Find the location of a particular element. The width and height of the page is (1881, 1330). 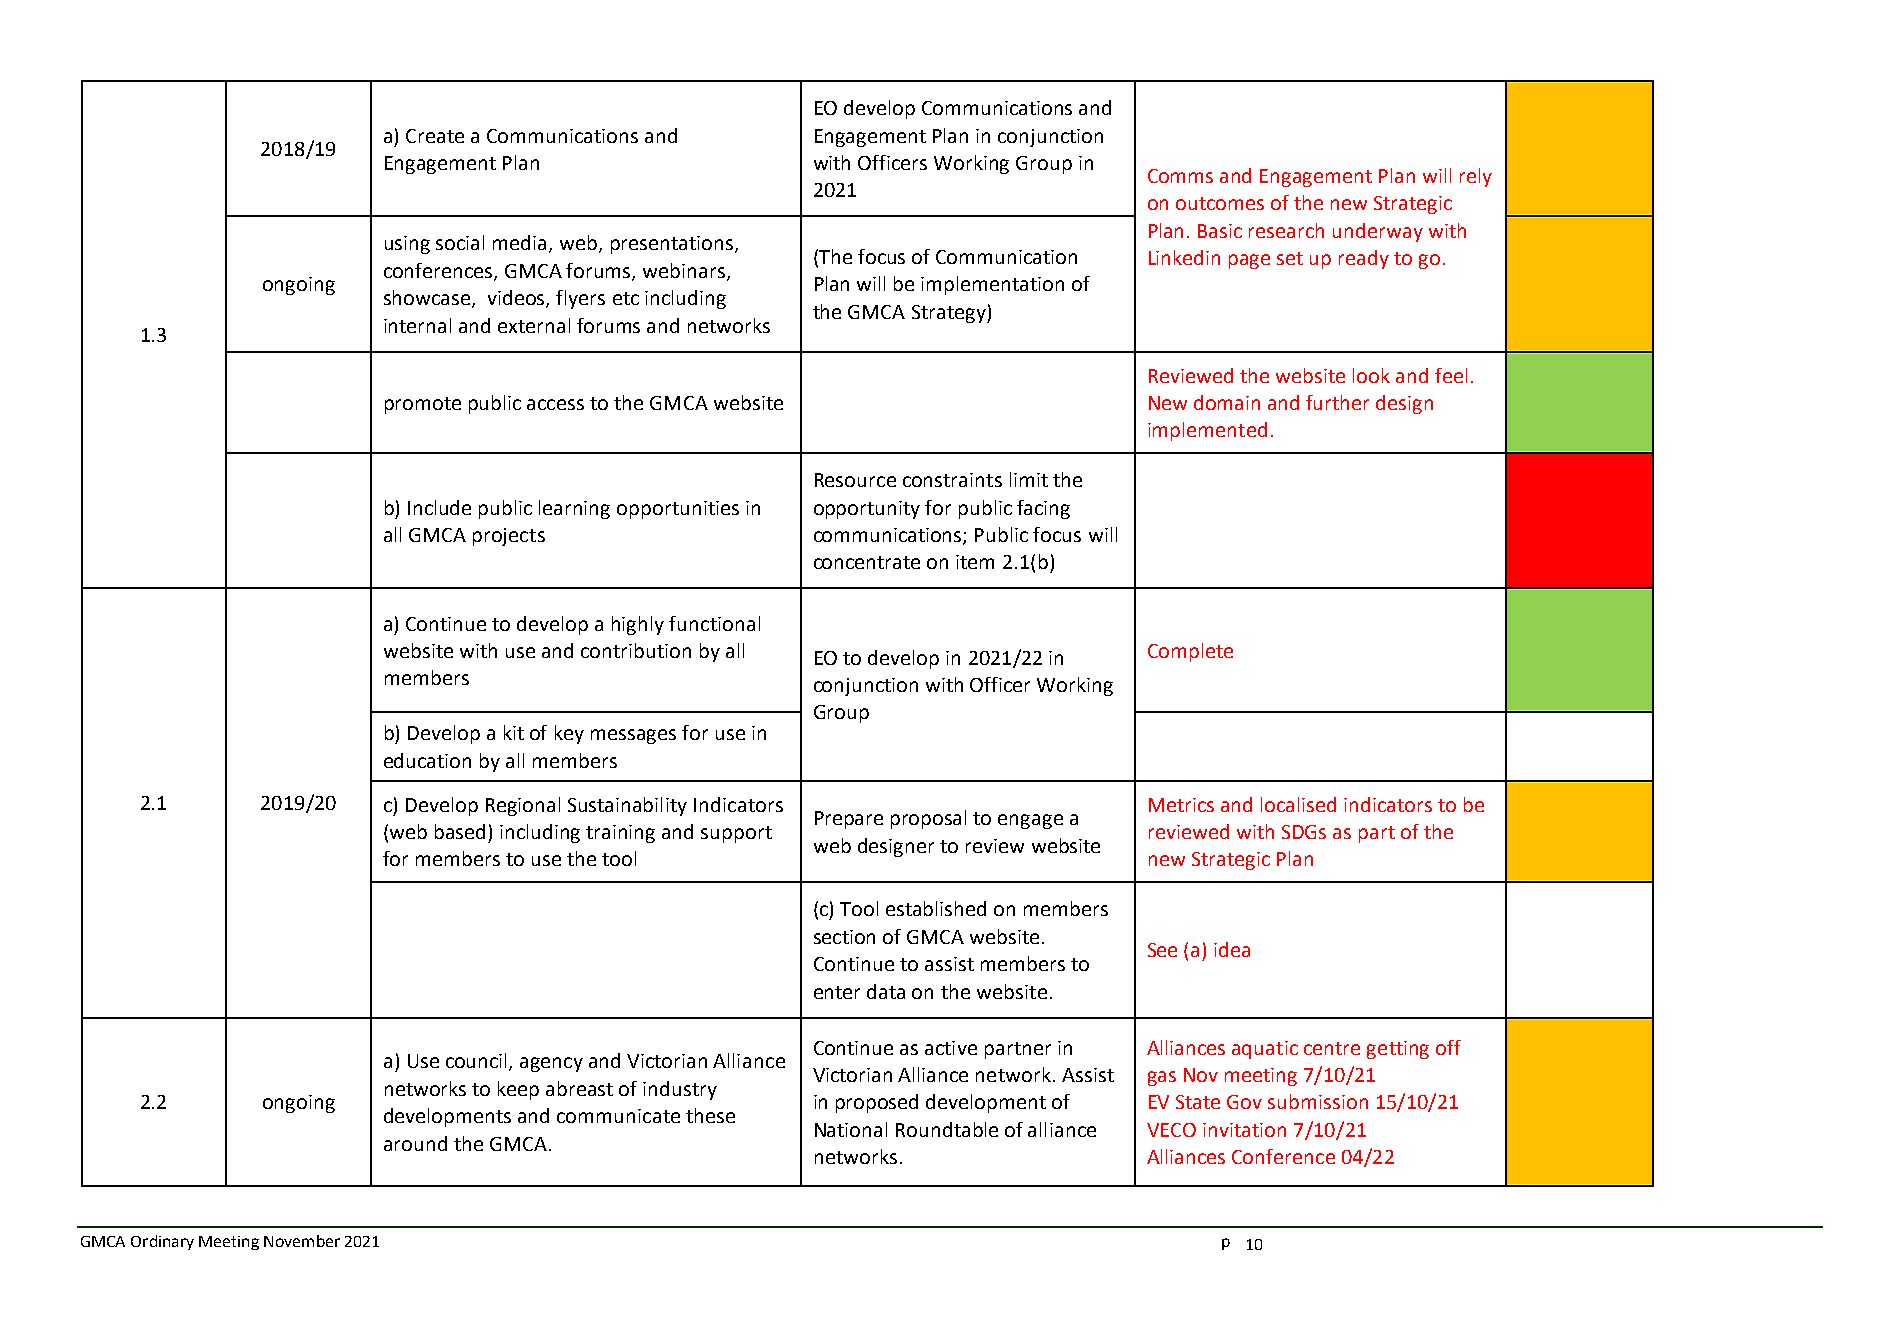

functional is located at coordinates (714, 623).
